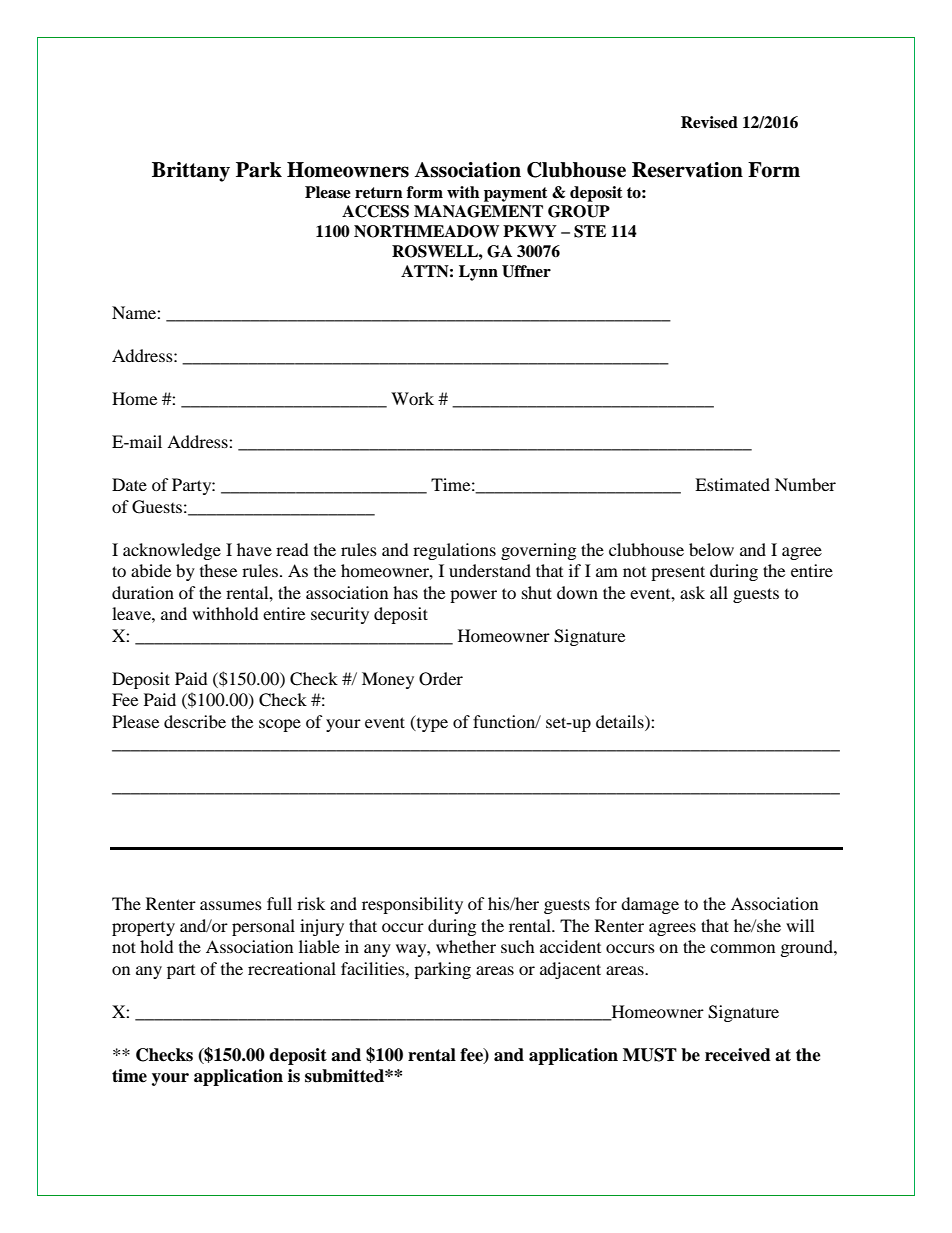 The width and height of the screenshot is (952, 1233). Describe the element at coordinates (191, 172) in the screenshot. I see `Brittany` at that location.
